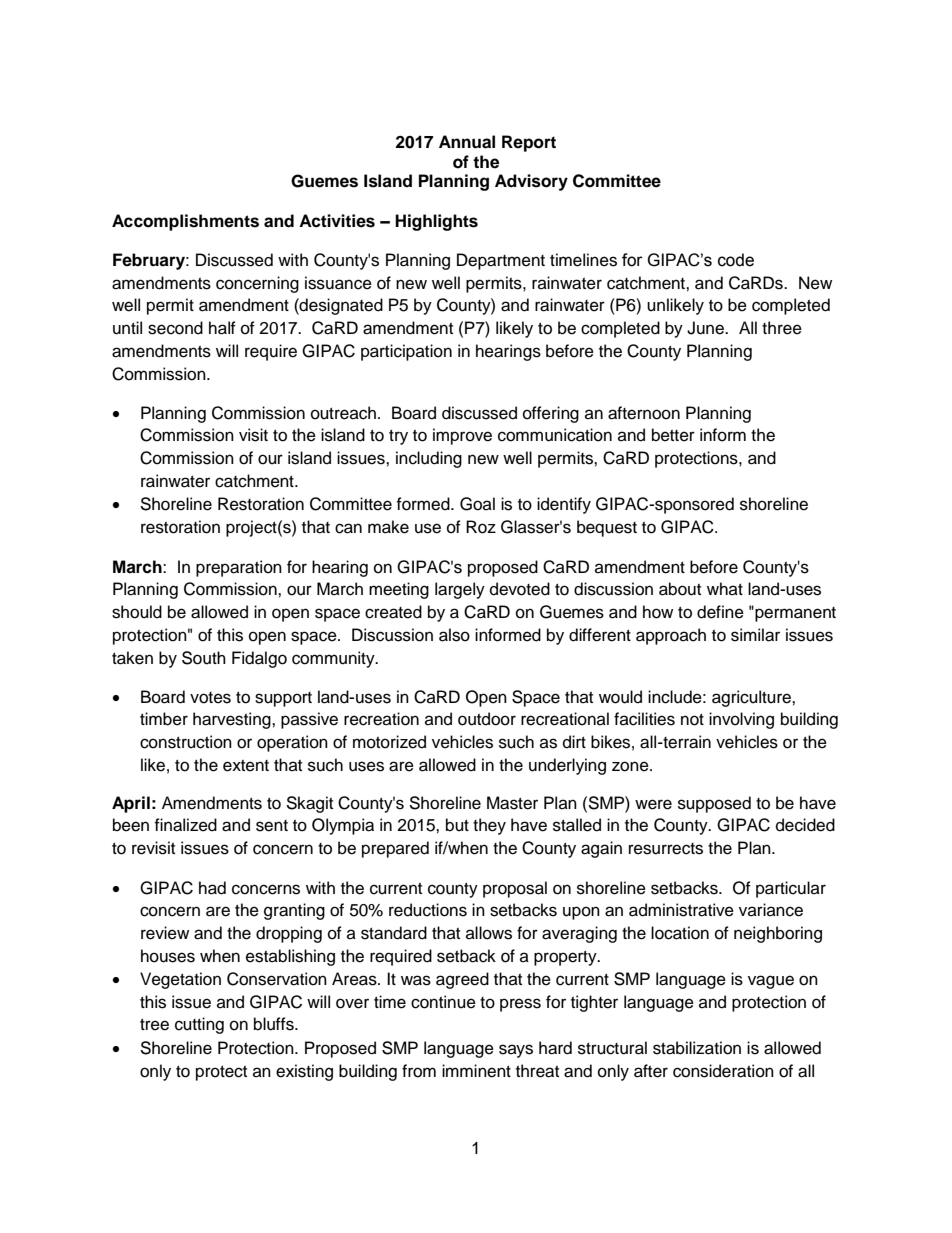 The height and width of the page is (1233, 952). What do you see at coordinates (185, 222) in the page?
I see `Accomplishments` at bounding box center [185, 222].
